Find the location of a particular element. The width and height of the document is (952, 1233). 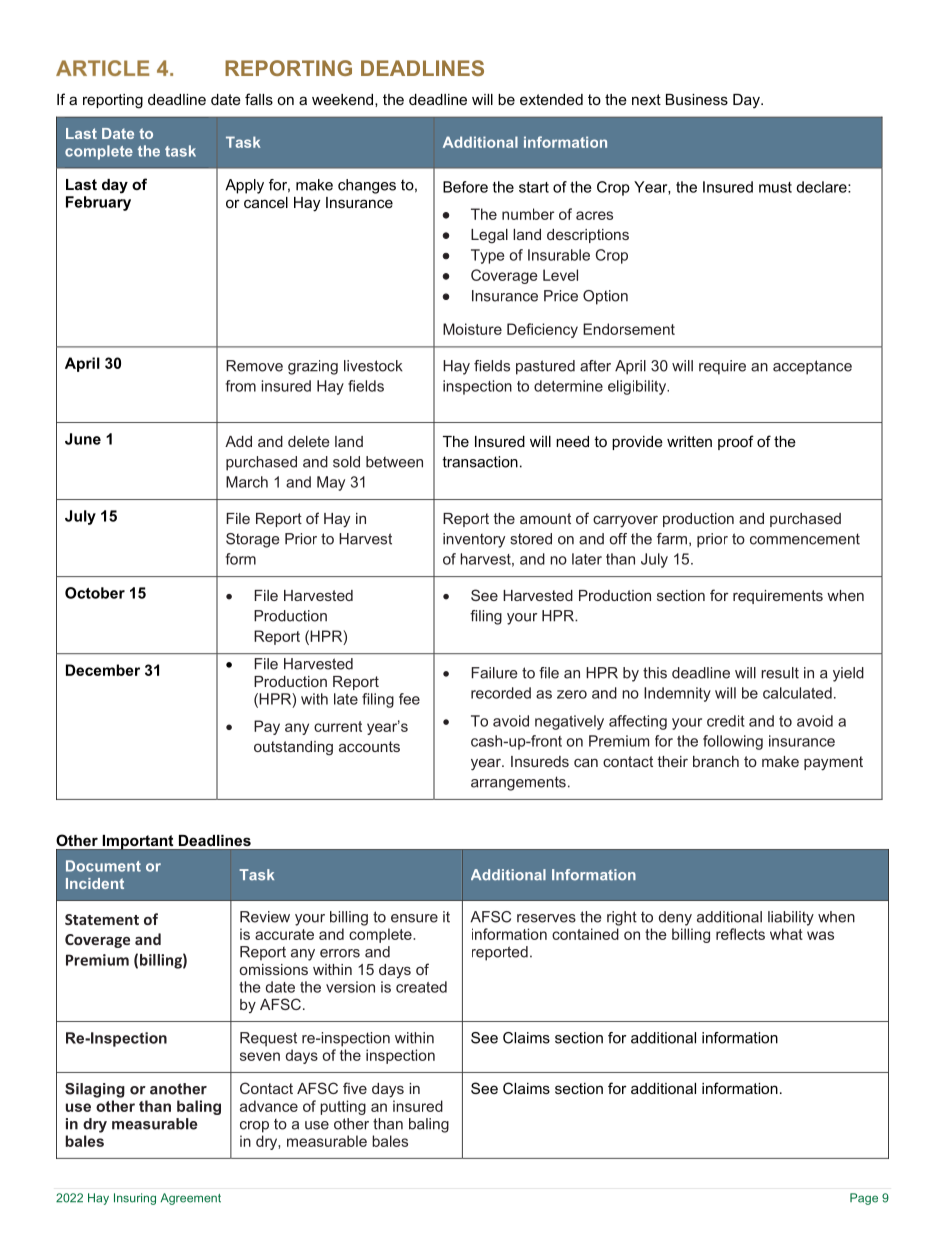

proof is located at coordinates (736, 442).
